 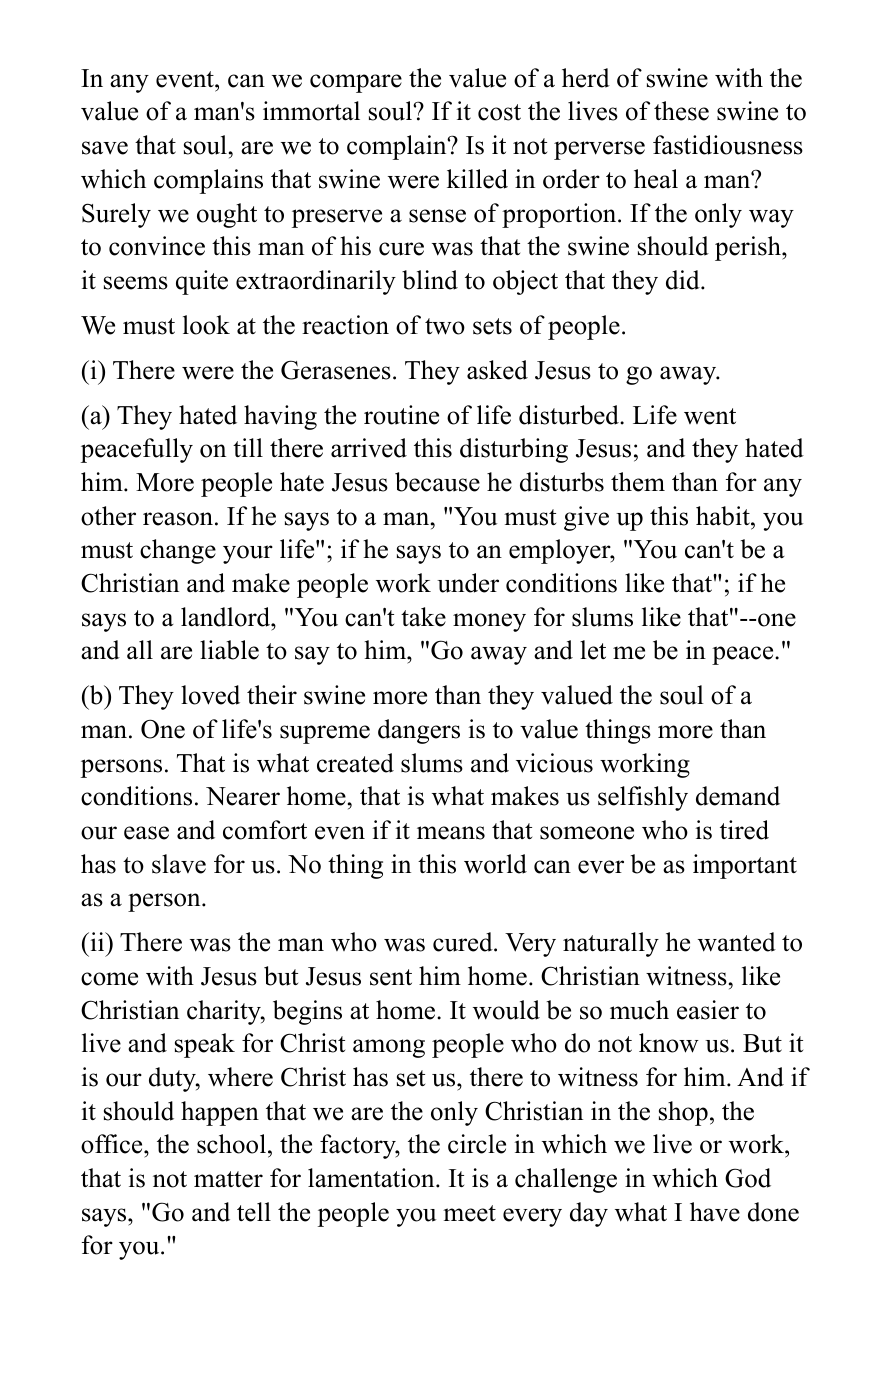 What do you see at coordinates (228, 1179) in the document?
I see `matter` at bounding box center [228, 1179].
